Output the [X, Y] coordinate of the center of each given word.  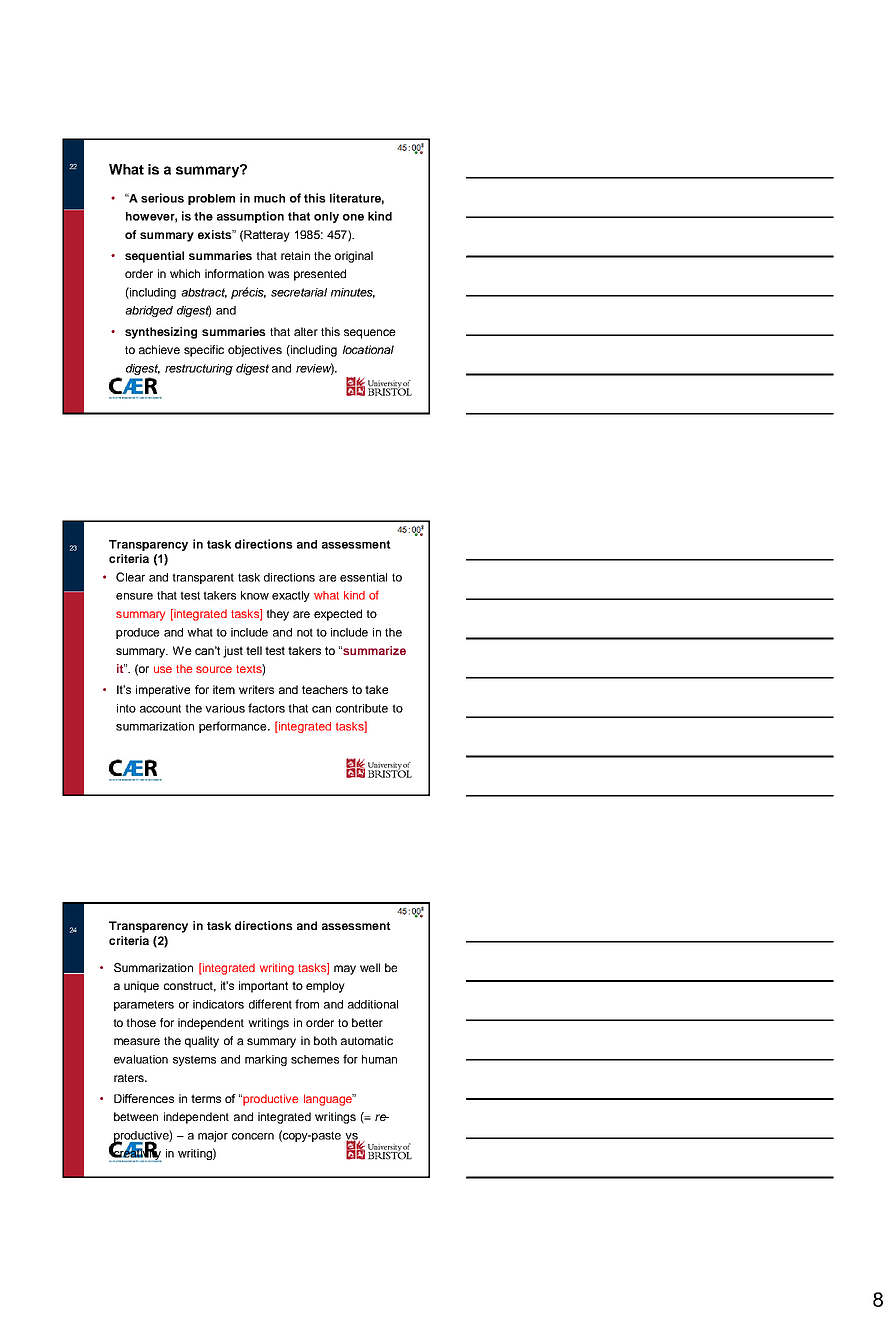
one [353, 217]
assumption [250, 217]
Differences [144, 1098]
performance [234, 727]
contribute [362, 708]
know [255, 595]
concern [253, 1136]
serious [162, 198]
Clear [130, 577]
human [379, 1059]
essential [363, 577]
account [160, 708]
